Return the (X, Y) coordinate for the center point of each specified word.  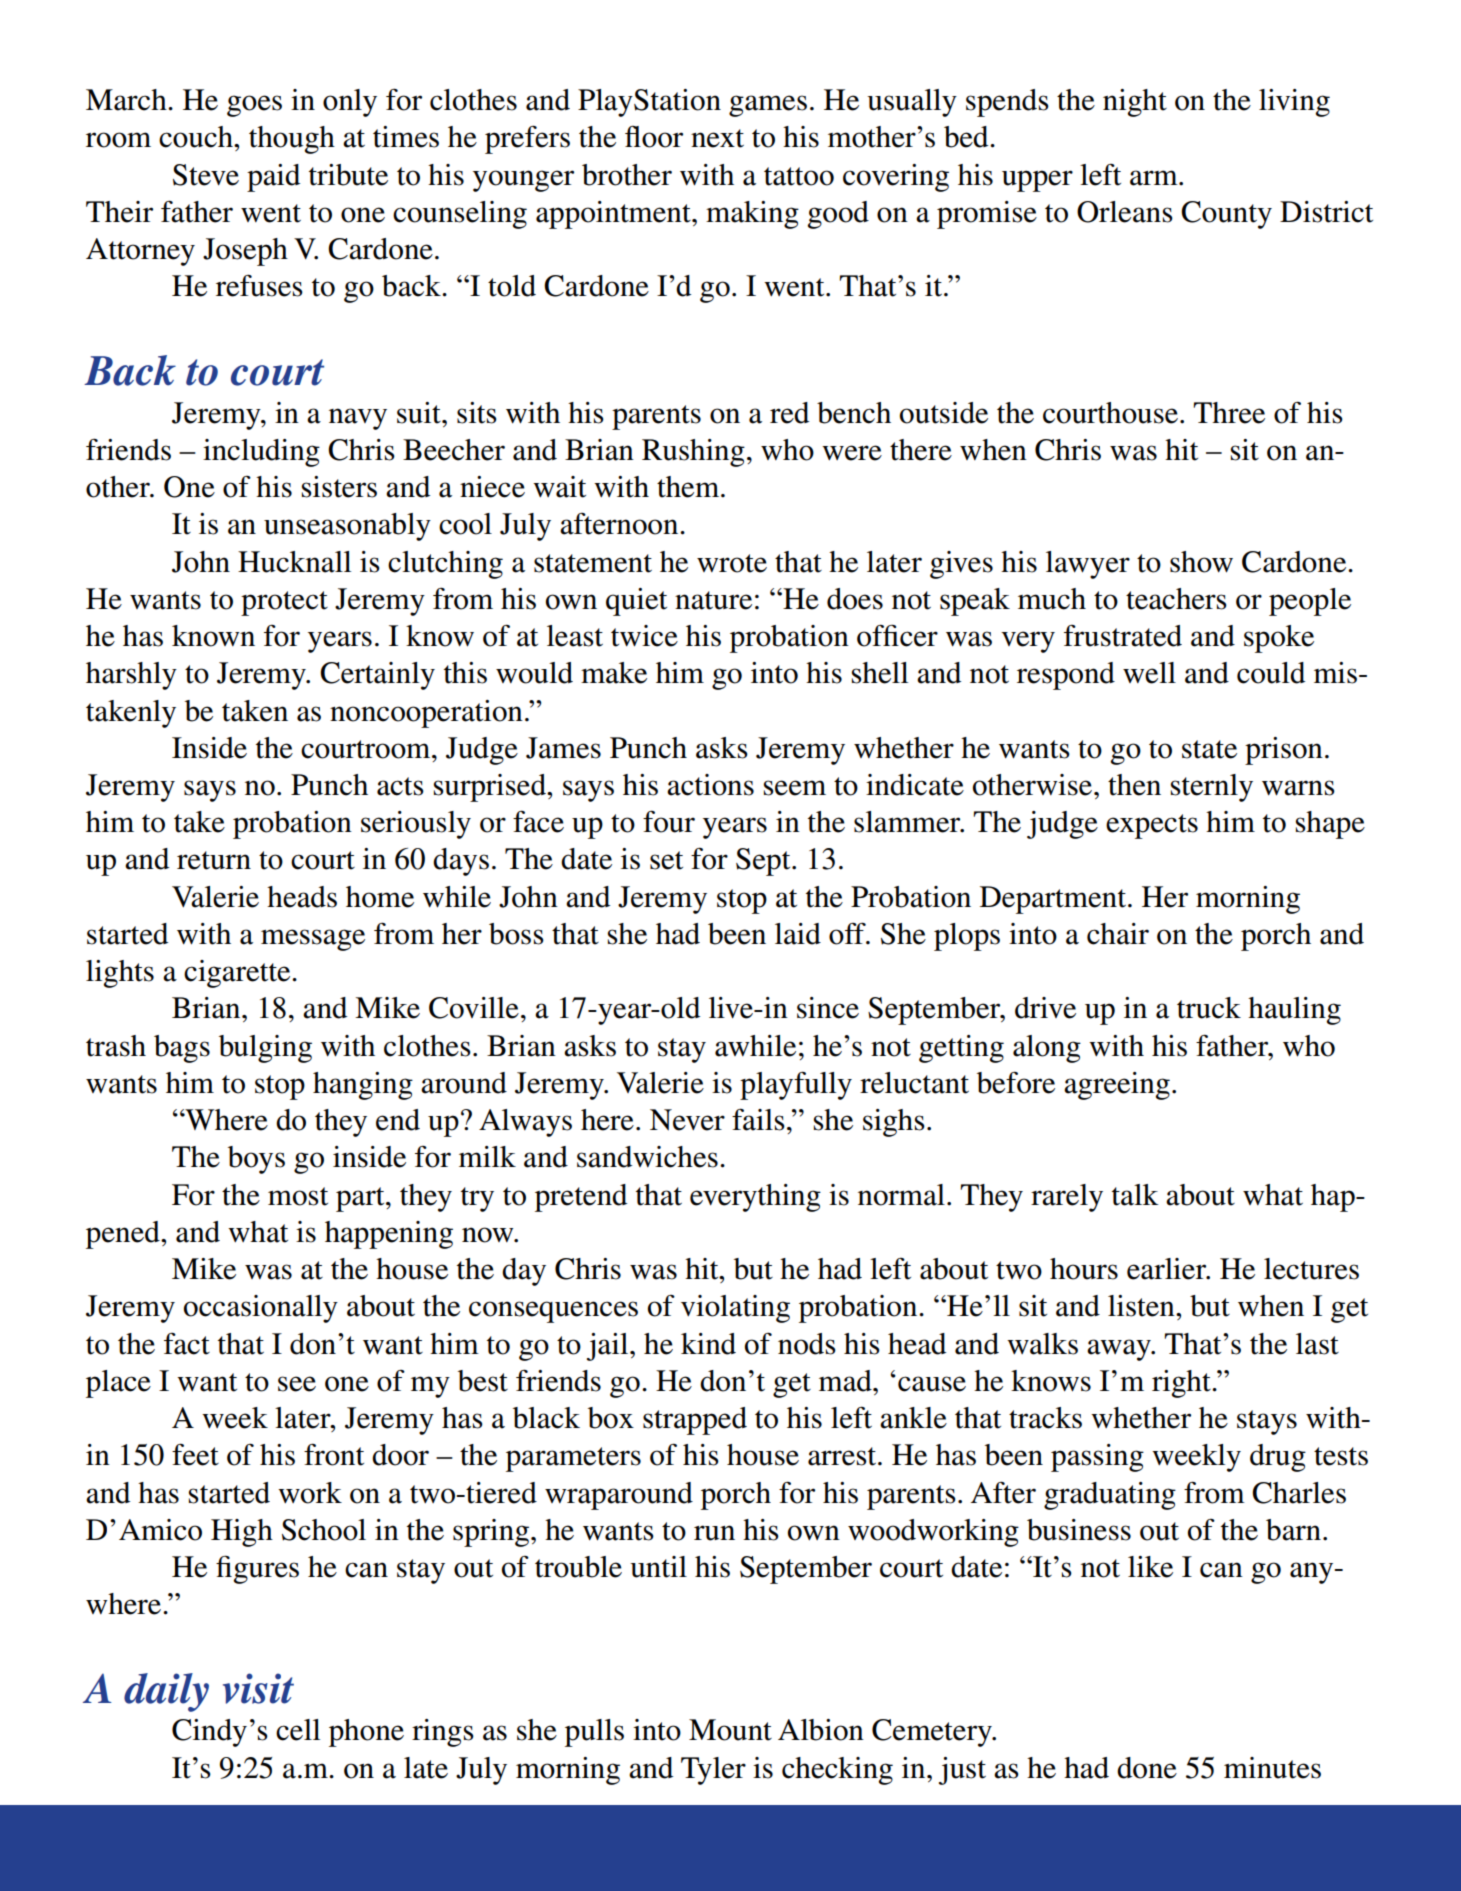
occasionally (261, 1309)
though (292, 140)
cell (298, 1730)
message (313, 940)
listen (1142, 1306)
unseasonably (347, 527)
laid (798, 934)
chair (1118, 934)
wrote (732, 563)
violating (735, 1309)
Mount (730, 1730)
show (1201, 562)
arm (1155, 178)
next (717, 138)
